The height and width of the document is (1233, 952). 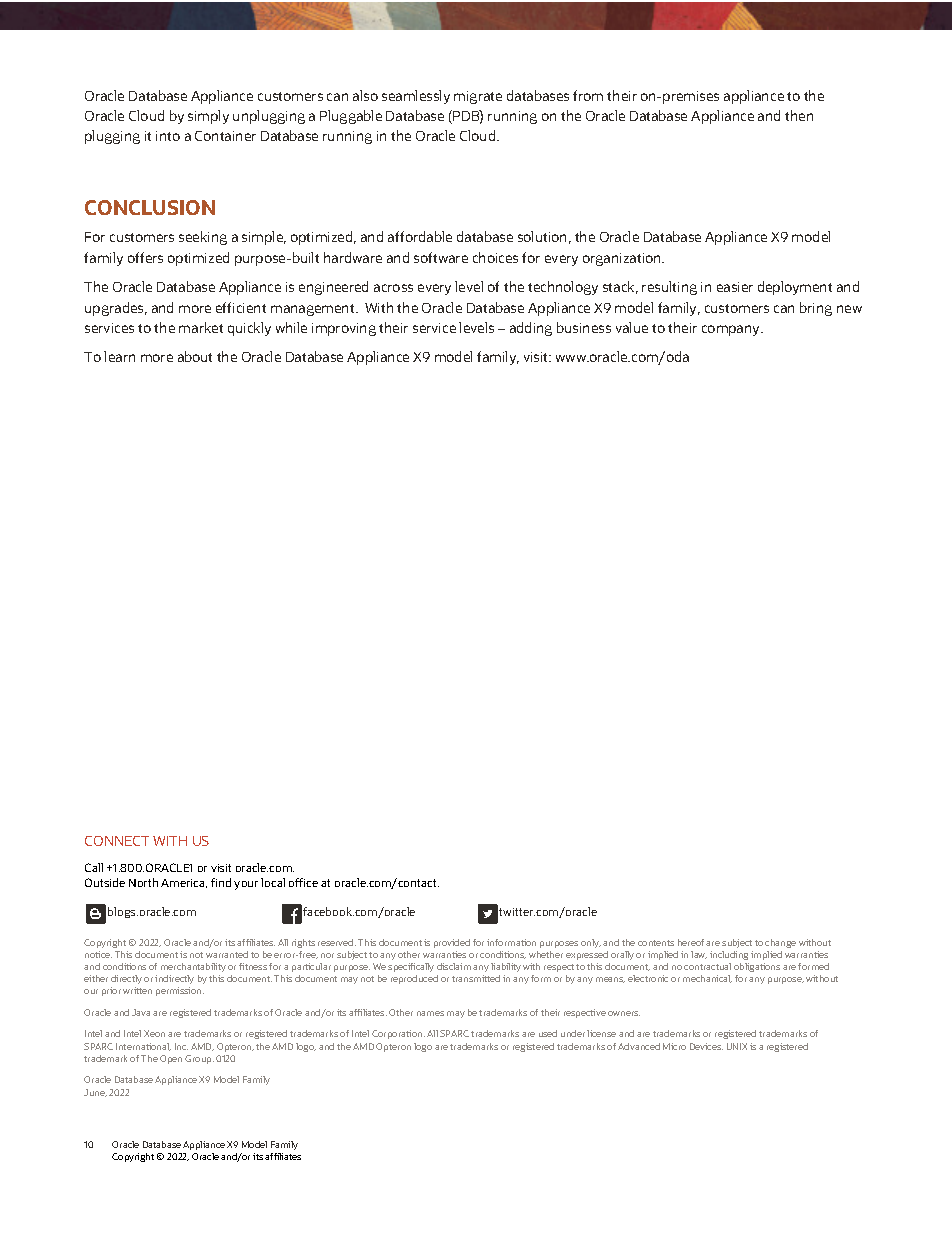 What do you see at coordinates (119, 356) in the document?
I see `learn` at bounding box center [119, 356].
